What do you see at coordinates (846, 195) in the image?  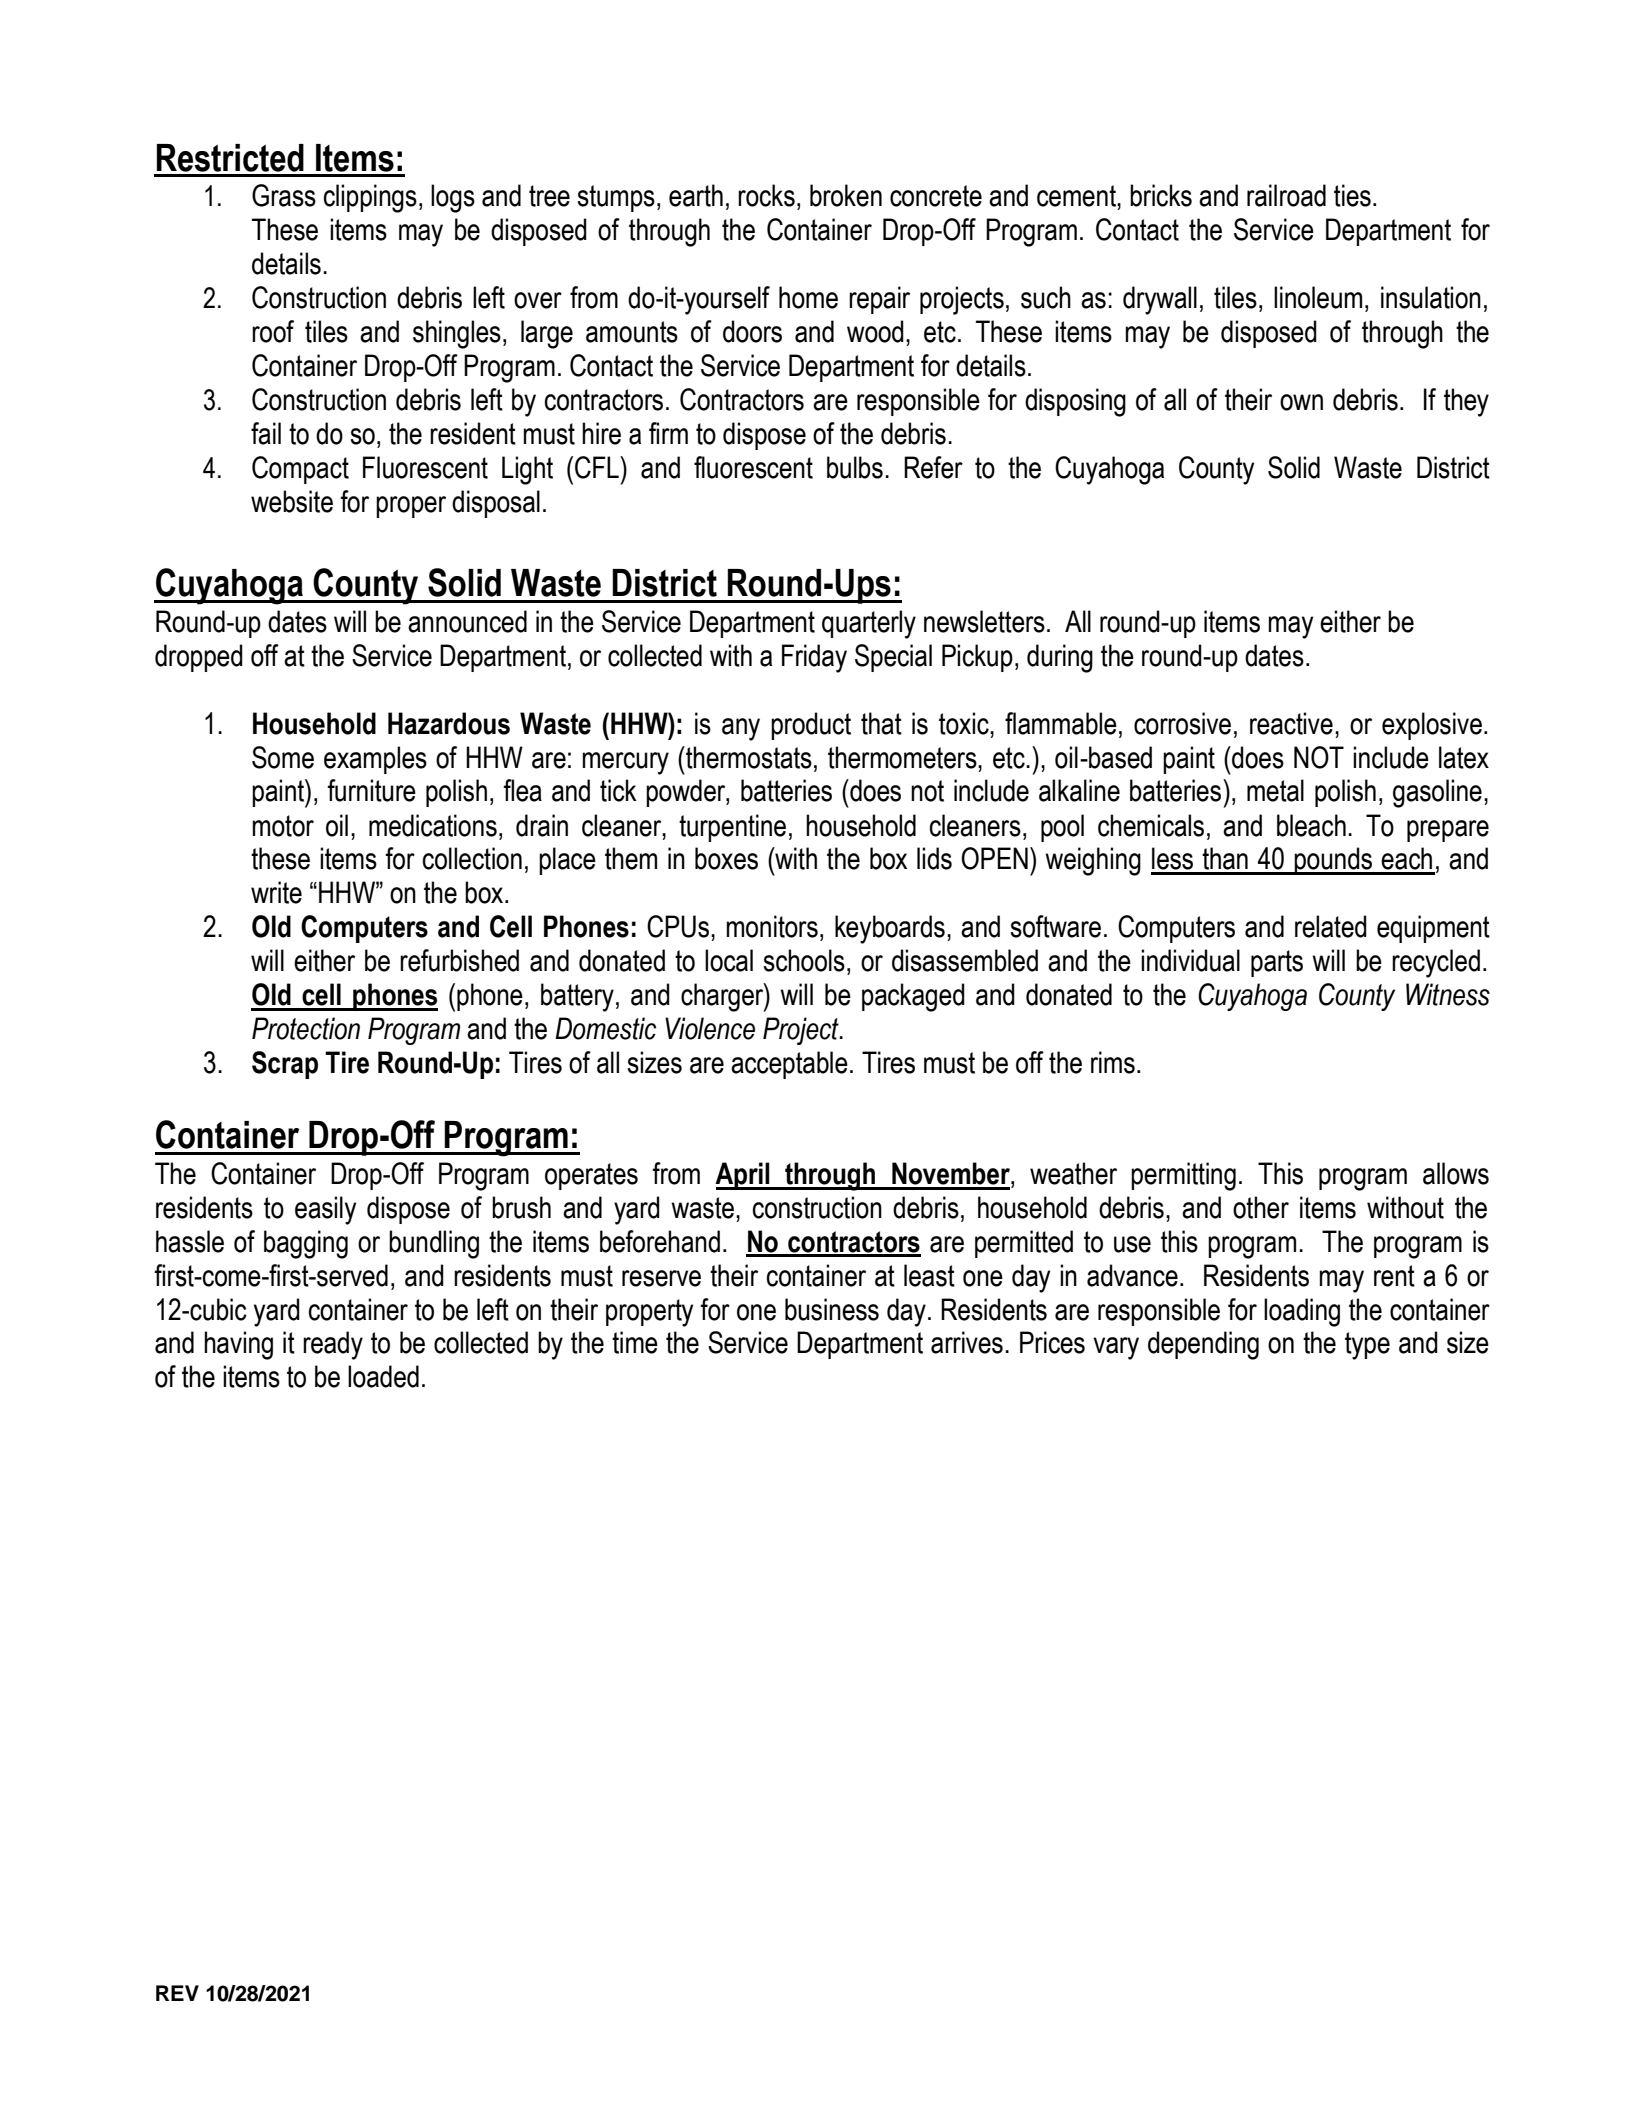 I see `broken` at bounding box center [846, 195].
